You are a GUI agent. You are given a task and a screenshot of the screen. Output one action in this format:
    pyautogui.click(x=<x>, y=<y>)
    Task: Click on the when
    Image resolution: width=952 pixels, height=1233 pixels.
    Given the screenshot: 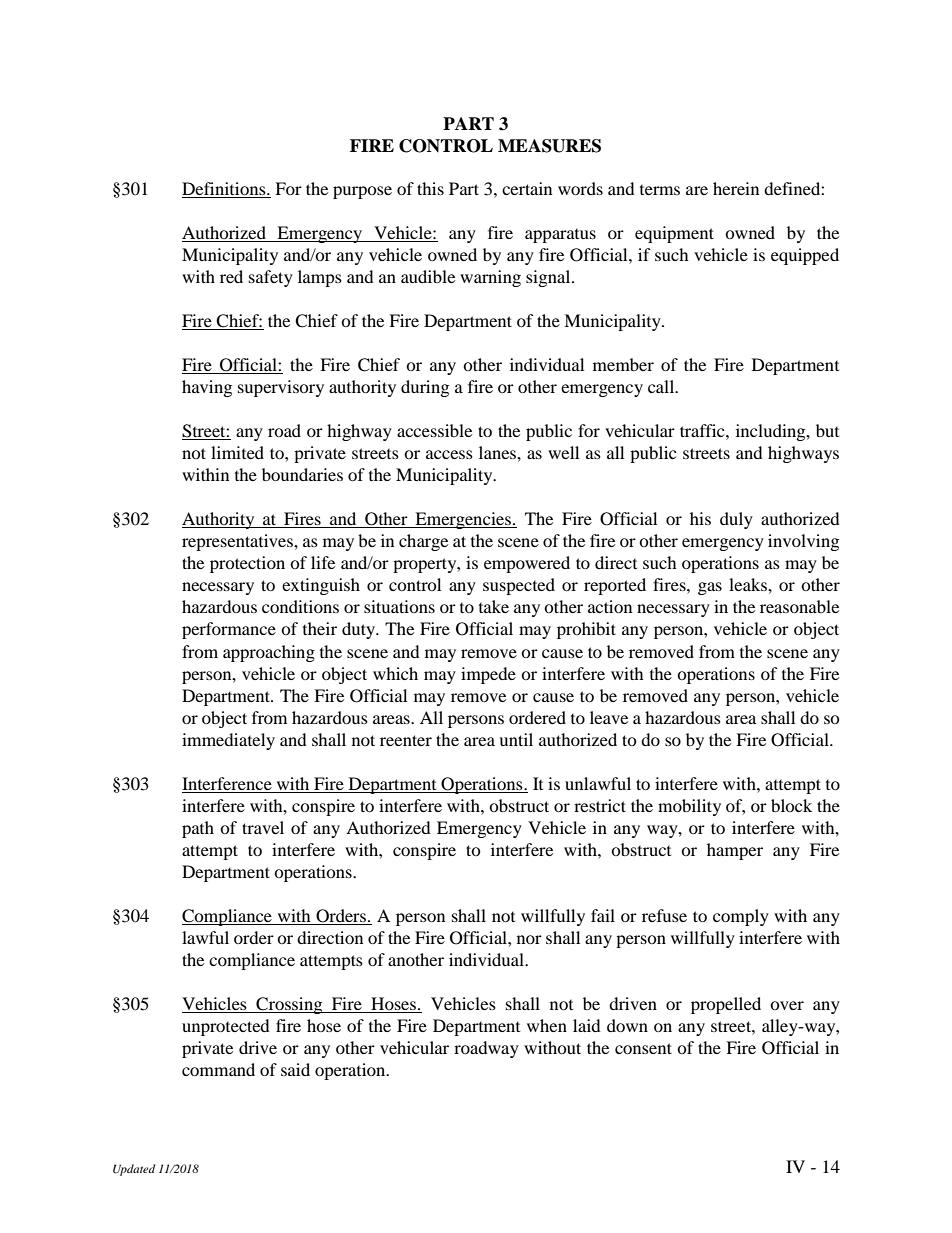 What is the action you would take?
    pyautogui.click(x=547, y=1025)
